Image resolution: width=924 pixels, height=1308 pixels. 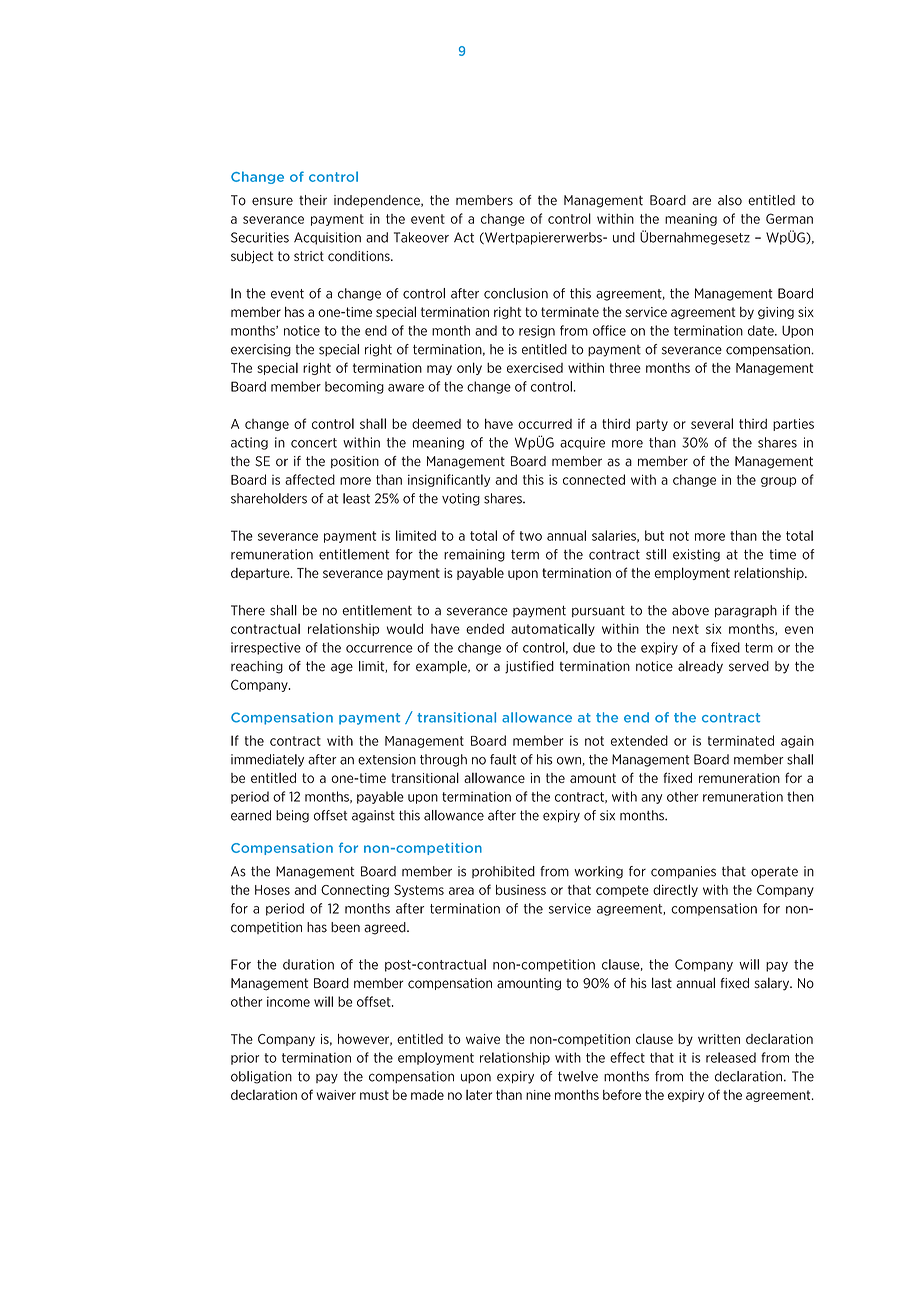 I want to click on also, so click(x=730, y=200).
